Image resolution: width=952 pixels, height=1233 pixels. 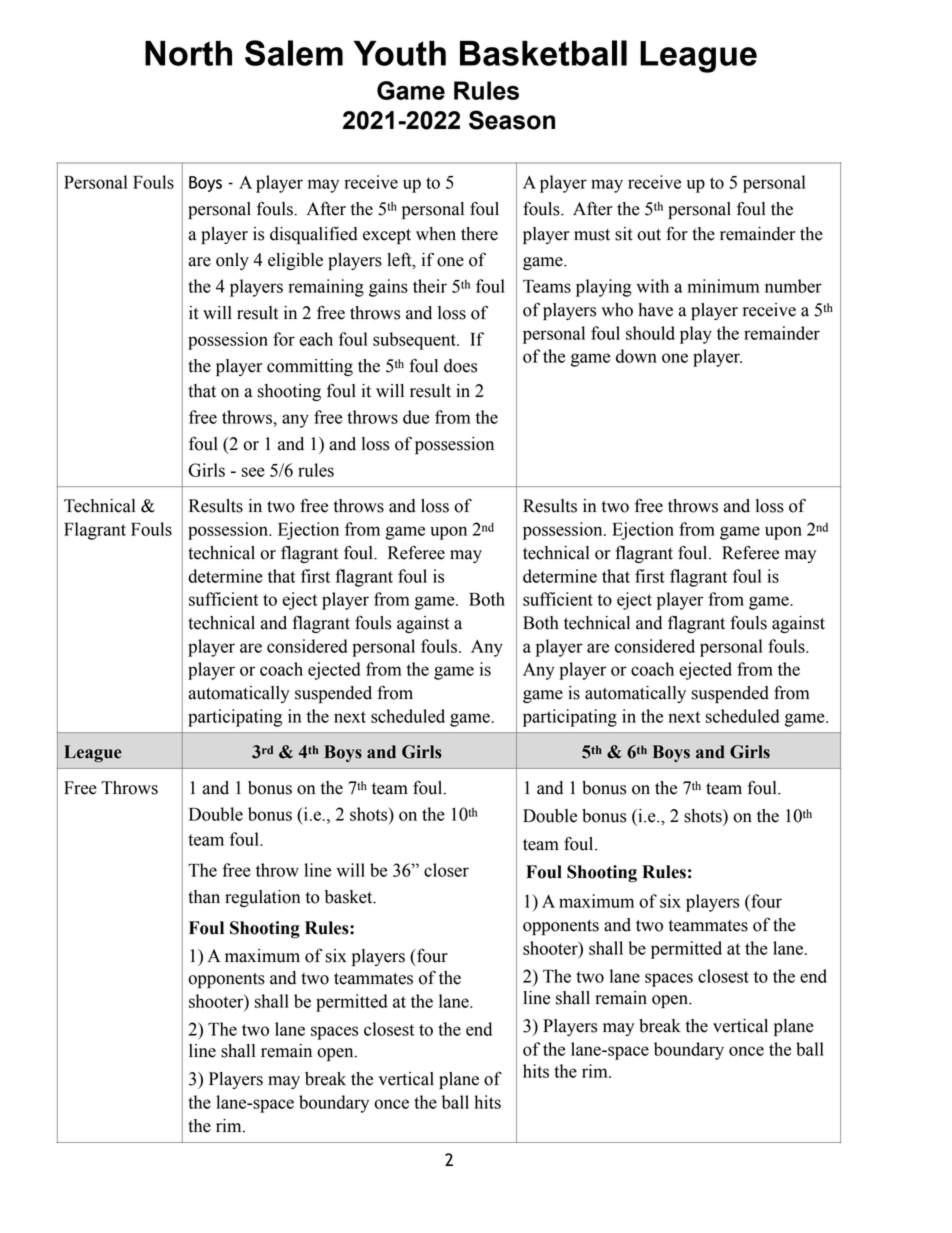 I want to click on down, so click(x=636, y=356).
